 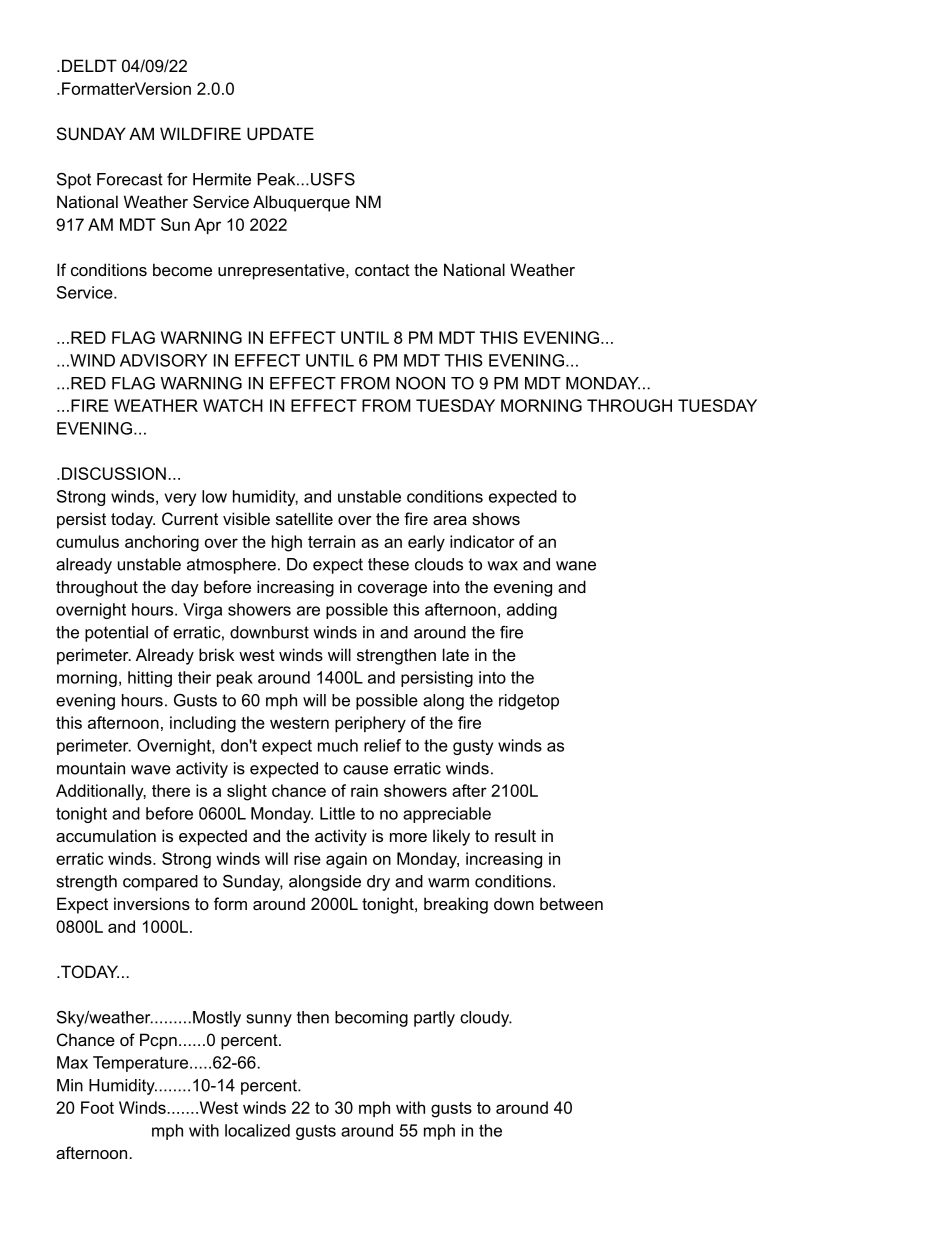 What do you see at coordinates (130, 179) in the screenshot?
I see `Forecast` at bounding box center [130, 179].
